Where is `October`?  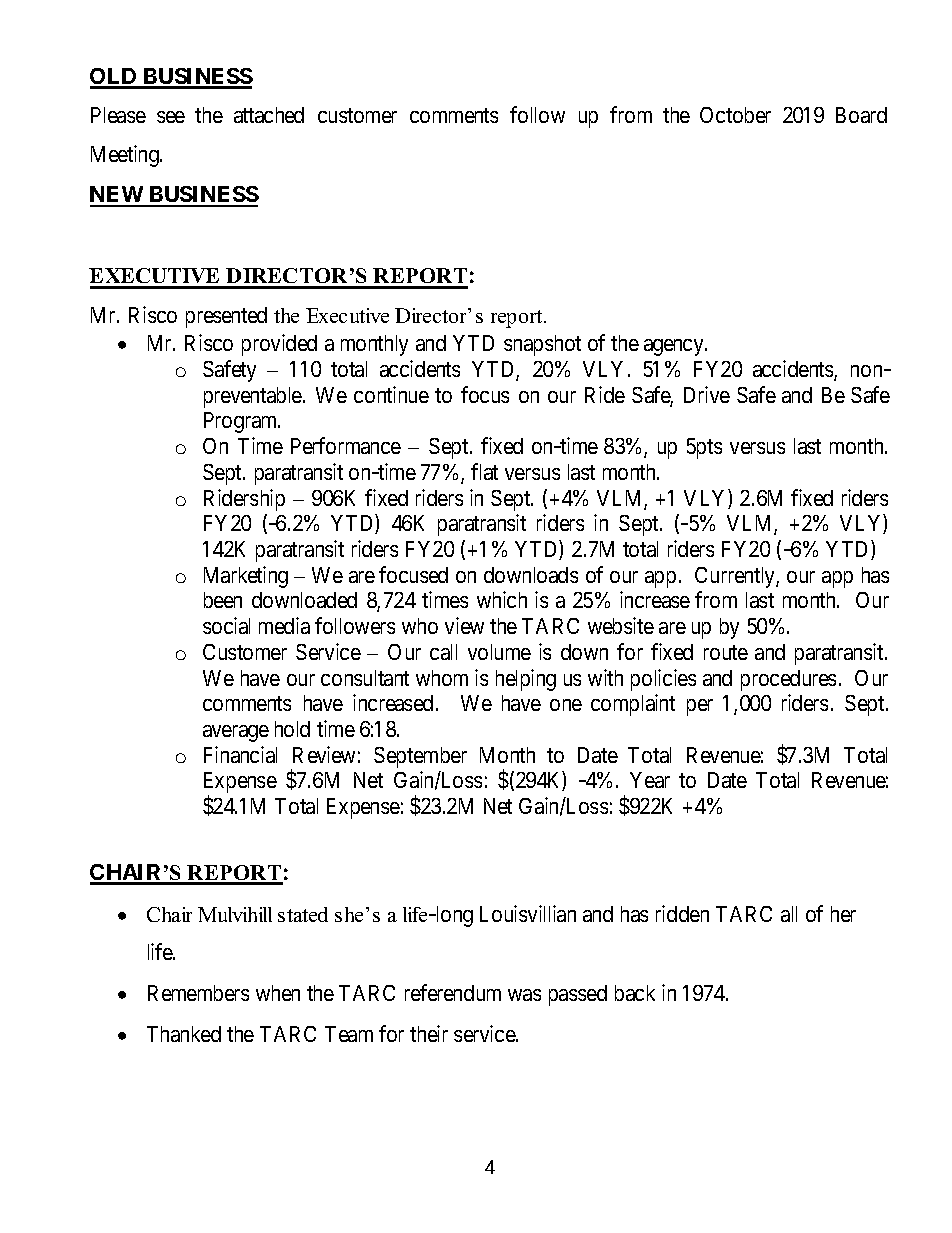 October is located at coordinates (735, 115).
